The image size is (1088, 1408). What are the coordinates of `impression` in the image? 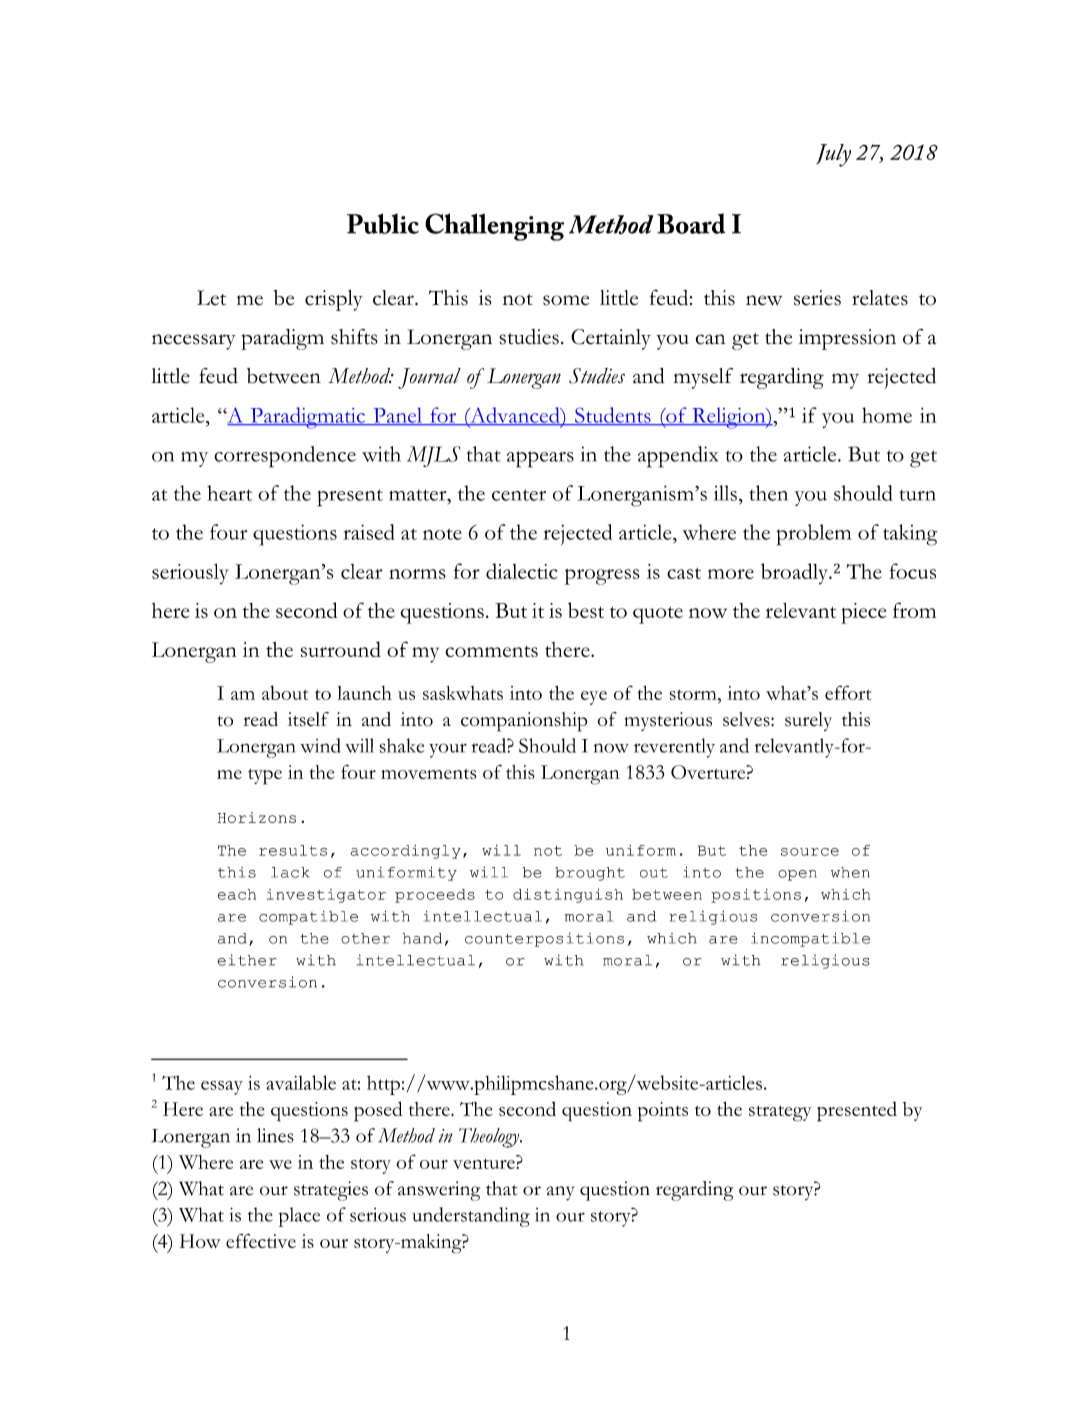 It's located at (847, 339).
